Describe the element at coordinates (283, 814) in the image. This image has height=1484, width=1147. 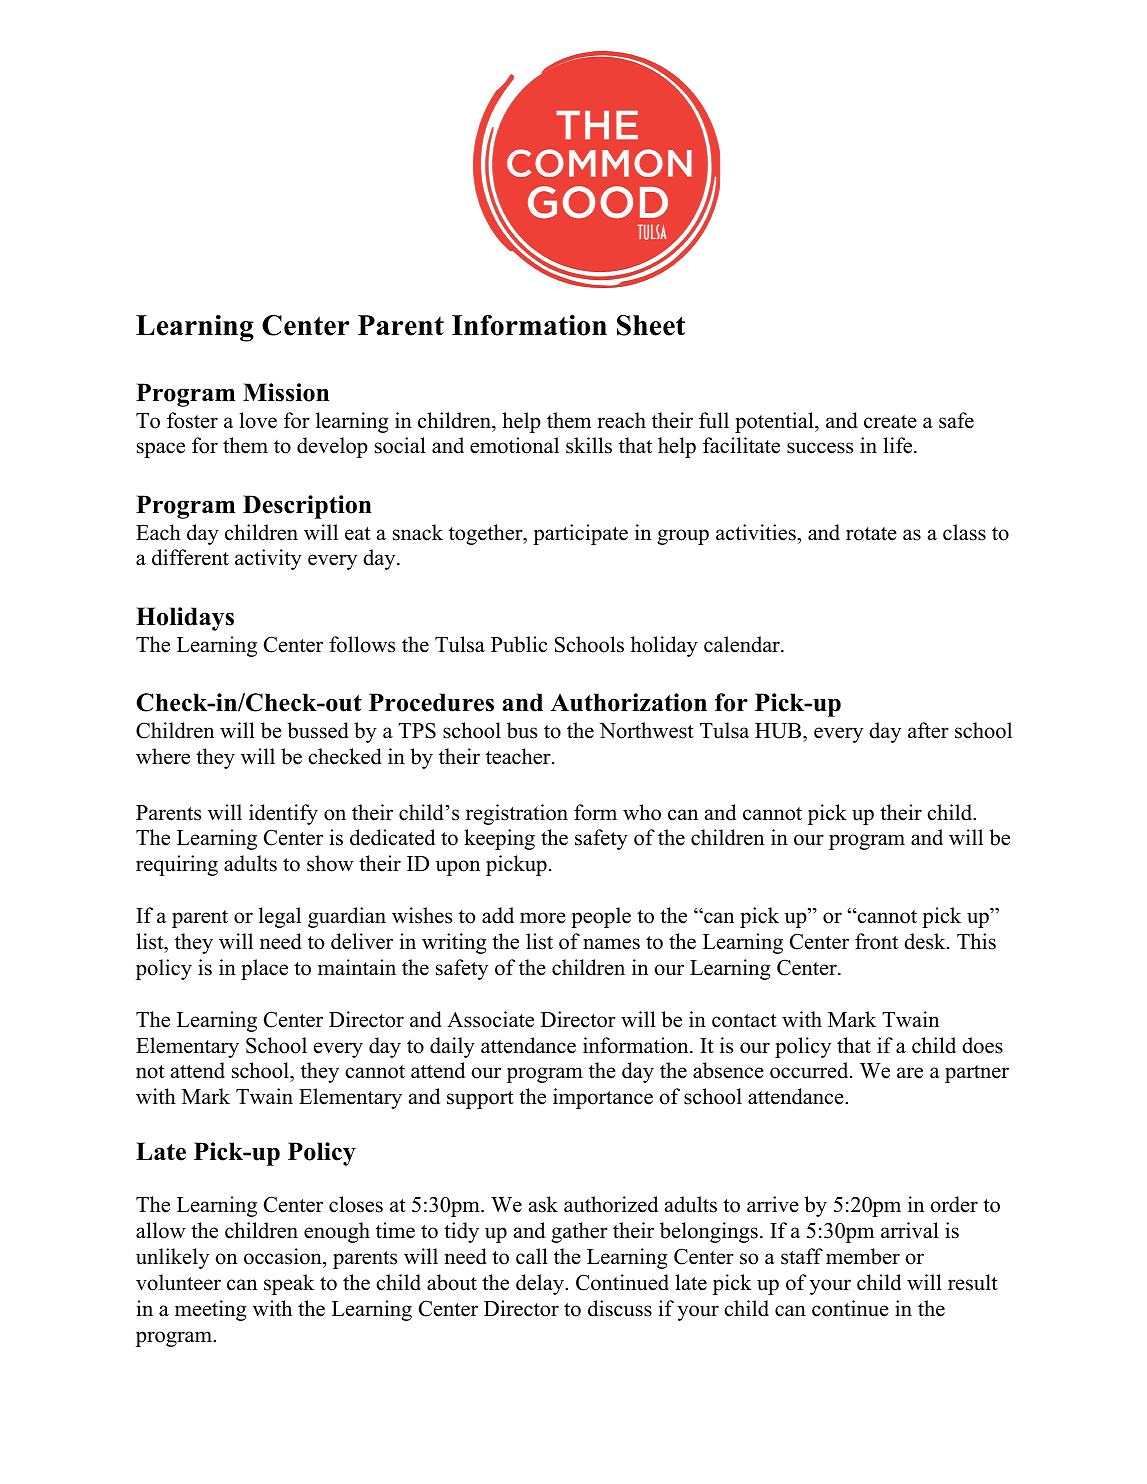
I see `identify` at that location.
